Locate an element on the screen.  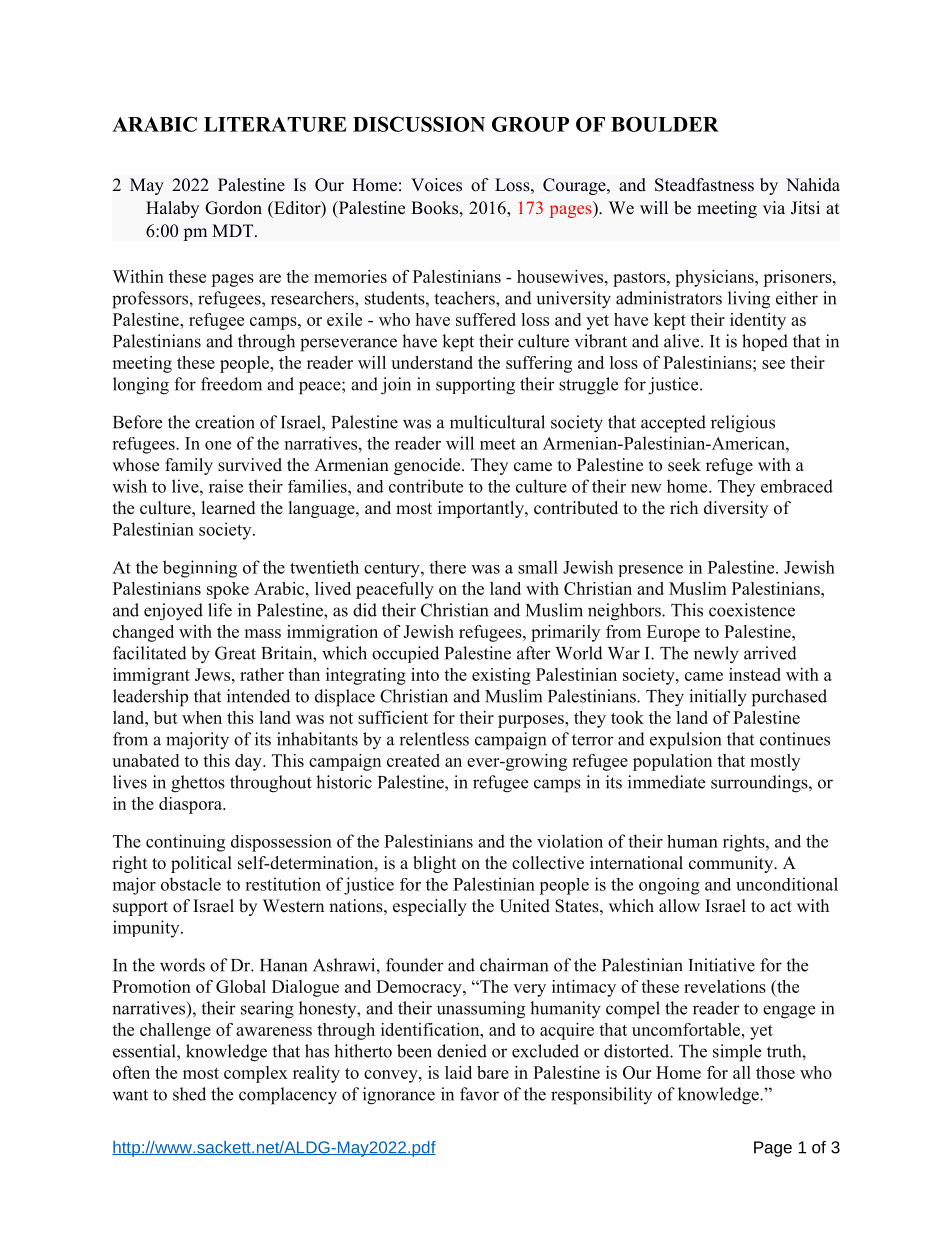
life is located at coordinates (220, 610).
